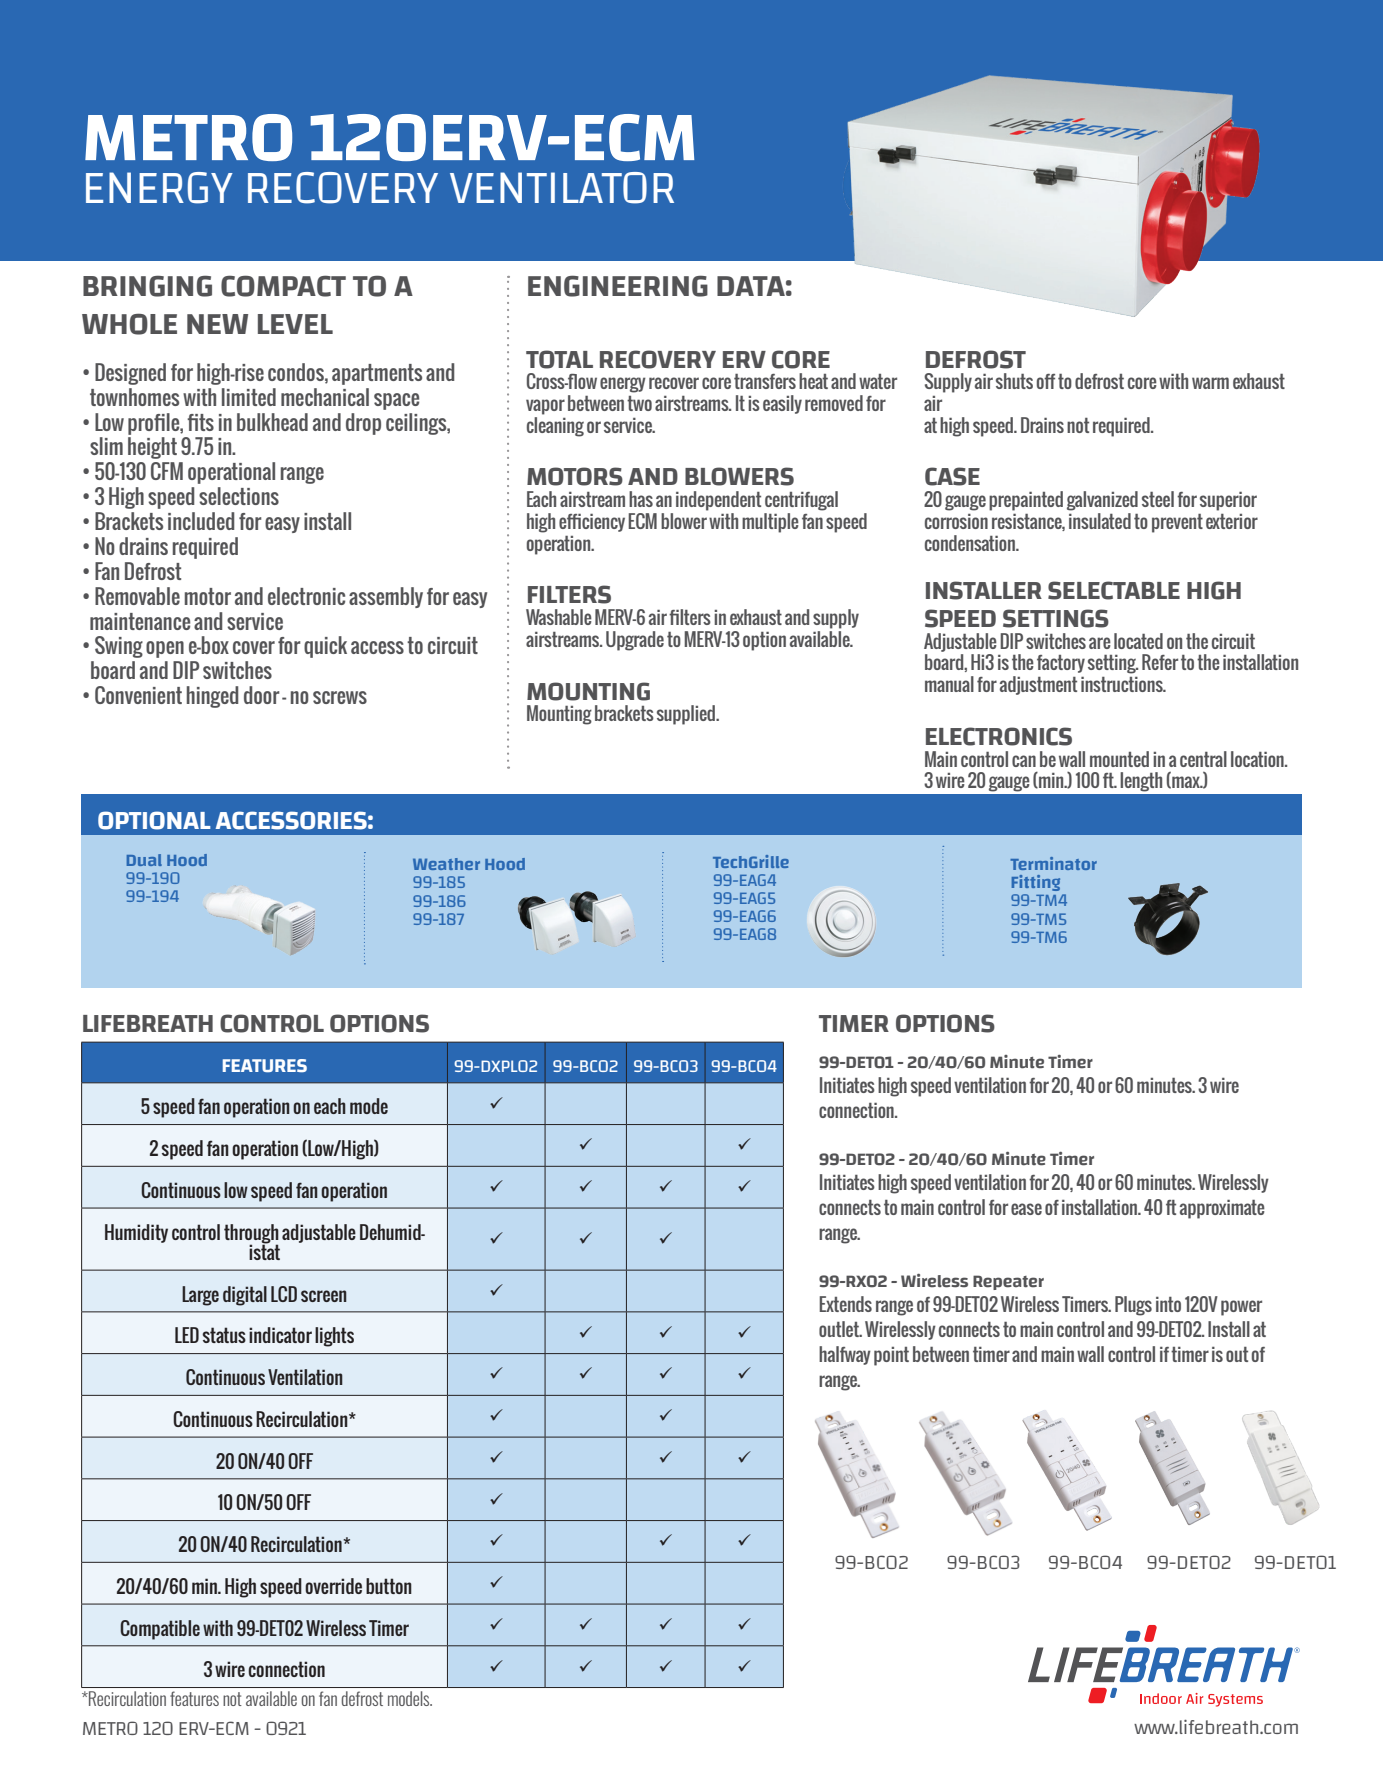 The width and height of the document is (1383, 1790). Describe the element at coordinates (845, 1304) in the document. I see `Extends` at that location.
